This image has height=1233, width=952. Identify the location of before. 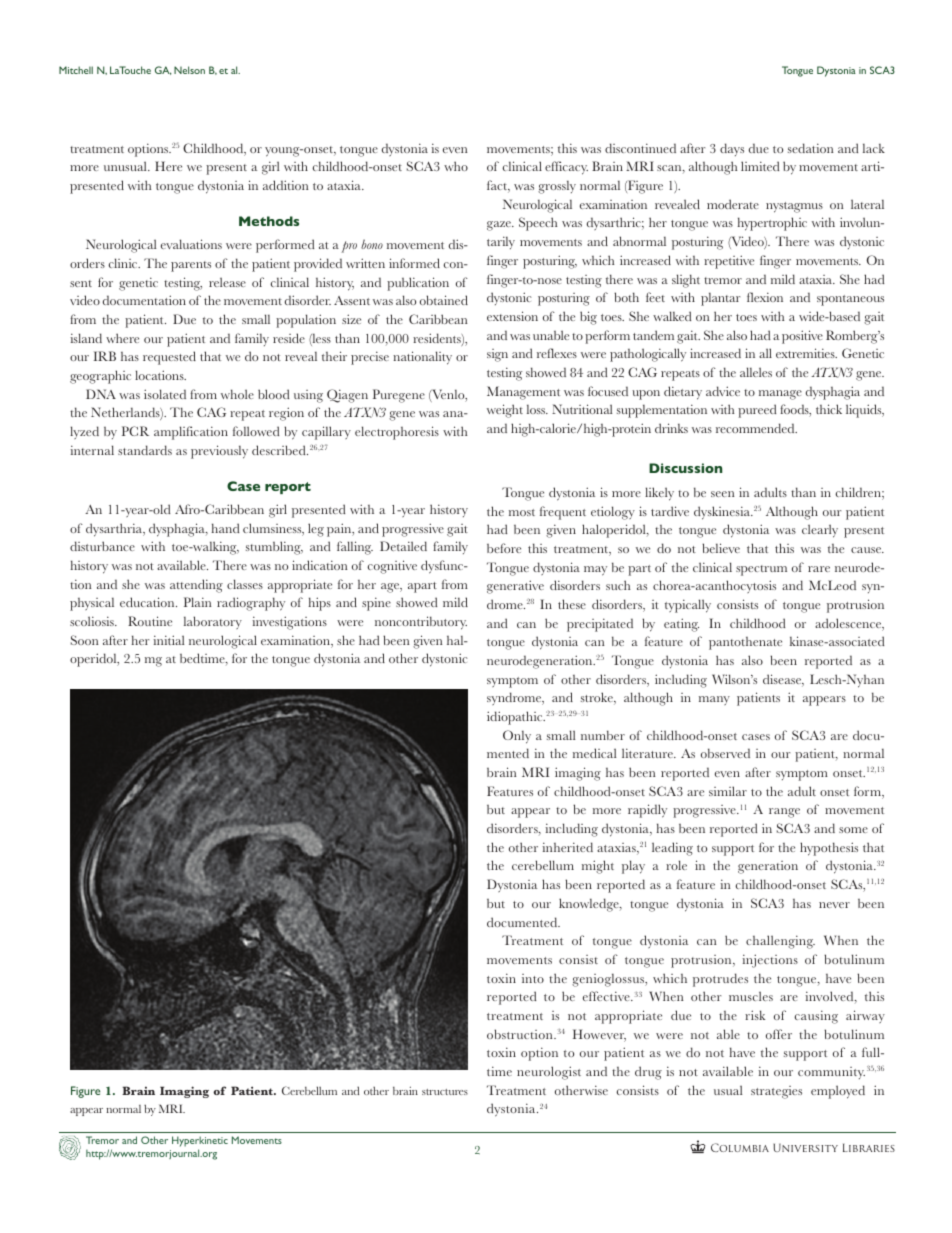
(504, 548).
